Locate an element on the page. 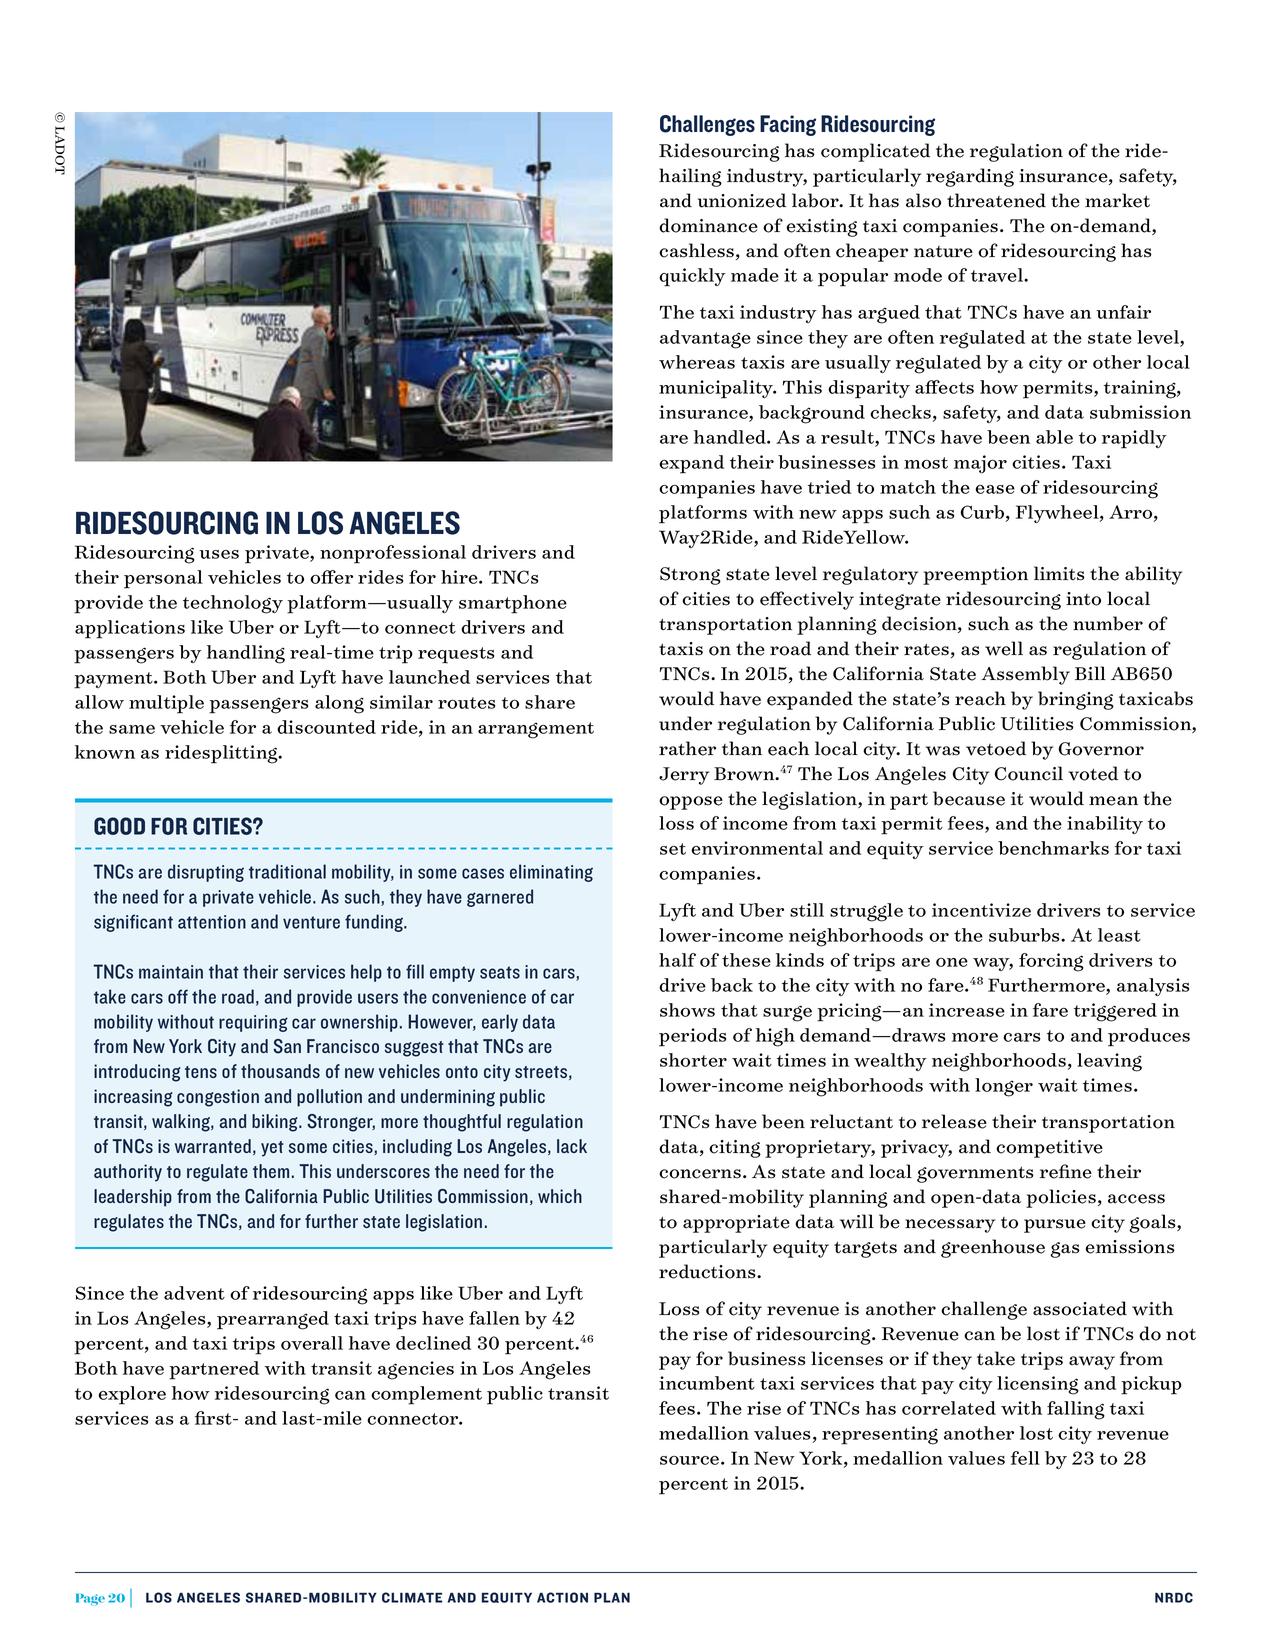 This document has width=1272, height=1647. disrupting is located at coordinates (206, 873).
